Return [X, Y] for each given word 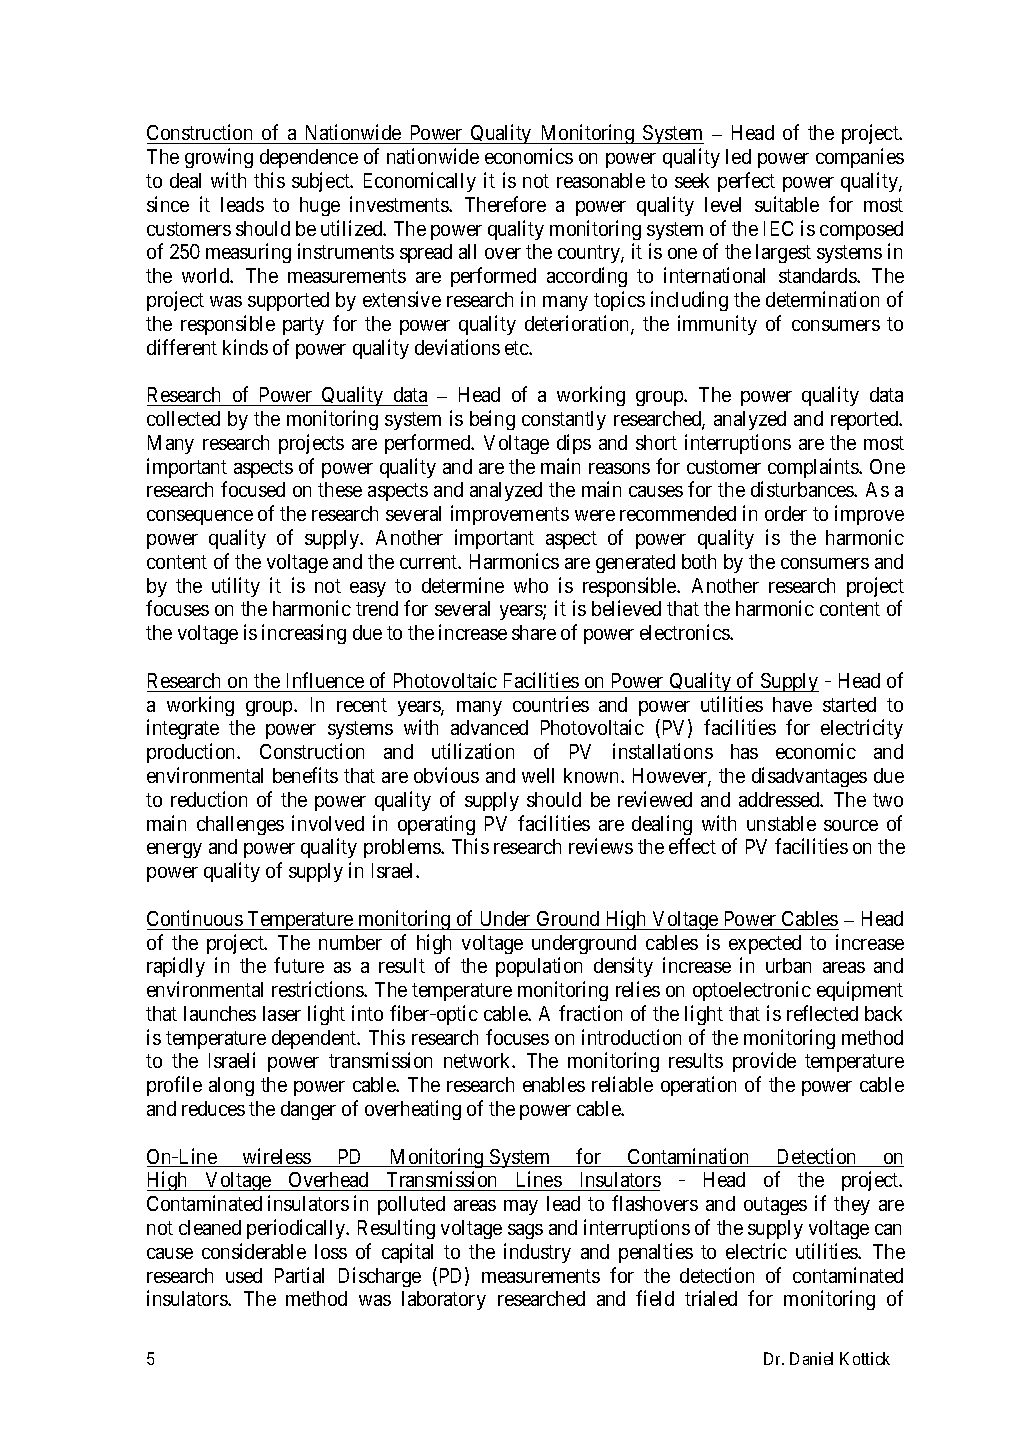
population [539, 967]
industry [537, 1253]
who [531, 585]
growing [219, 158]
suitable [787, 204]
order [786, 513]
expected [765, 944]
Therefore [505, 204]
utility [236, 587]
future [299, 965]
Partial [299, 1275]
